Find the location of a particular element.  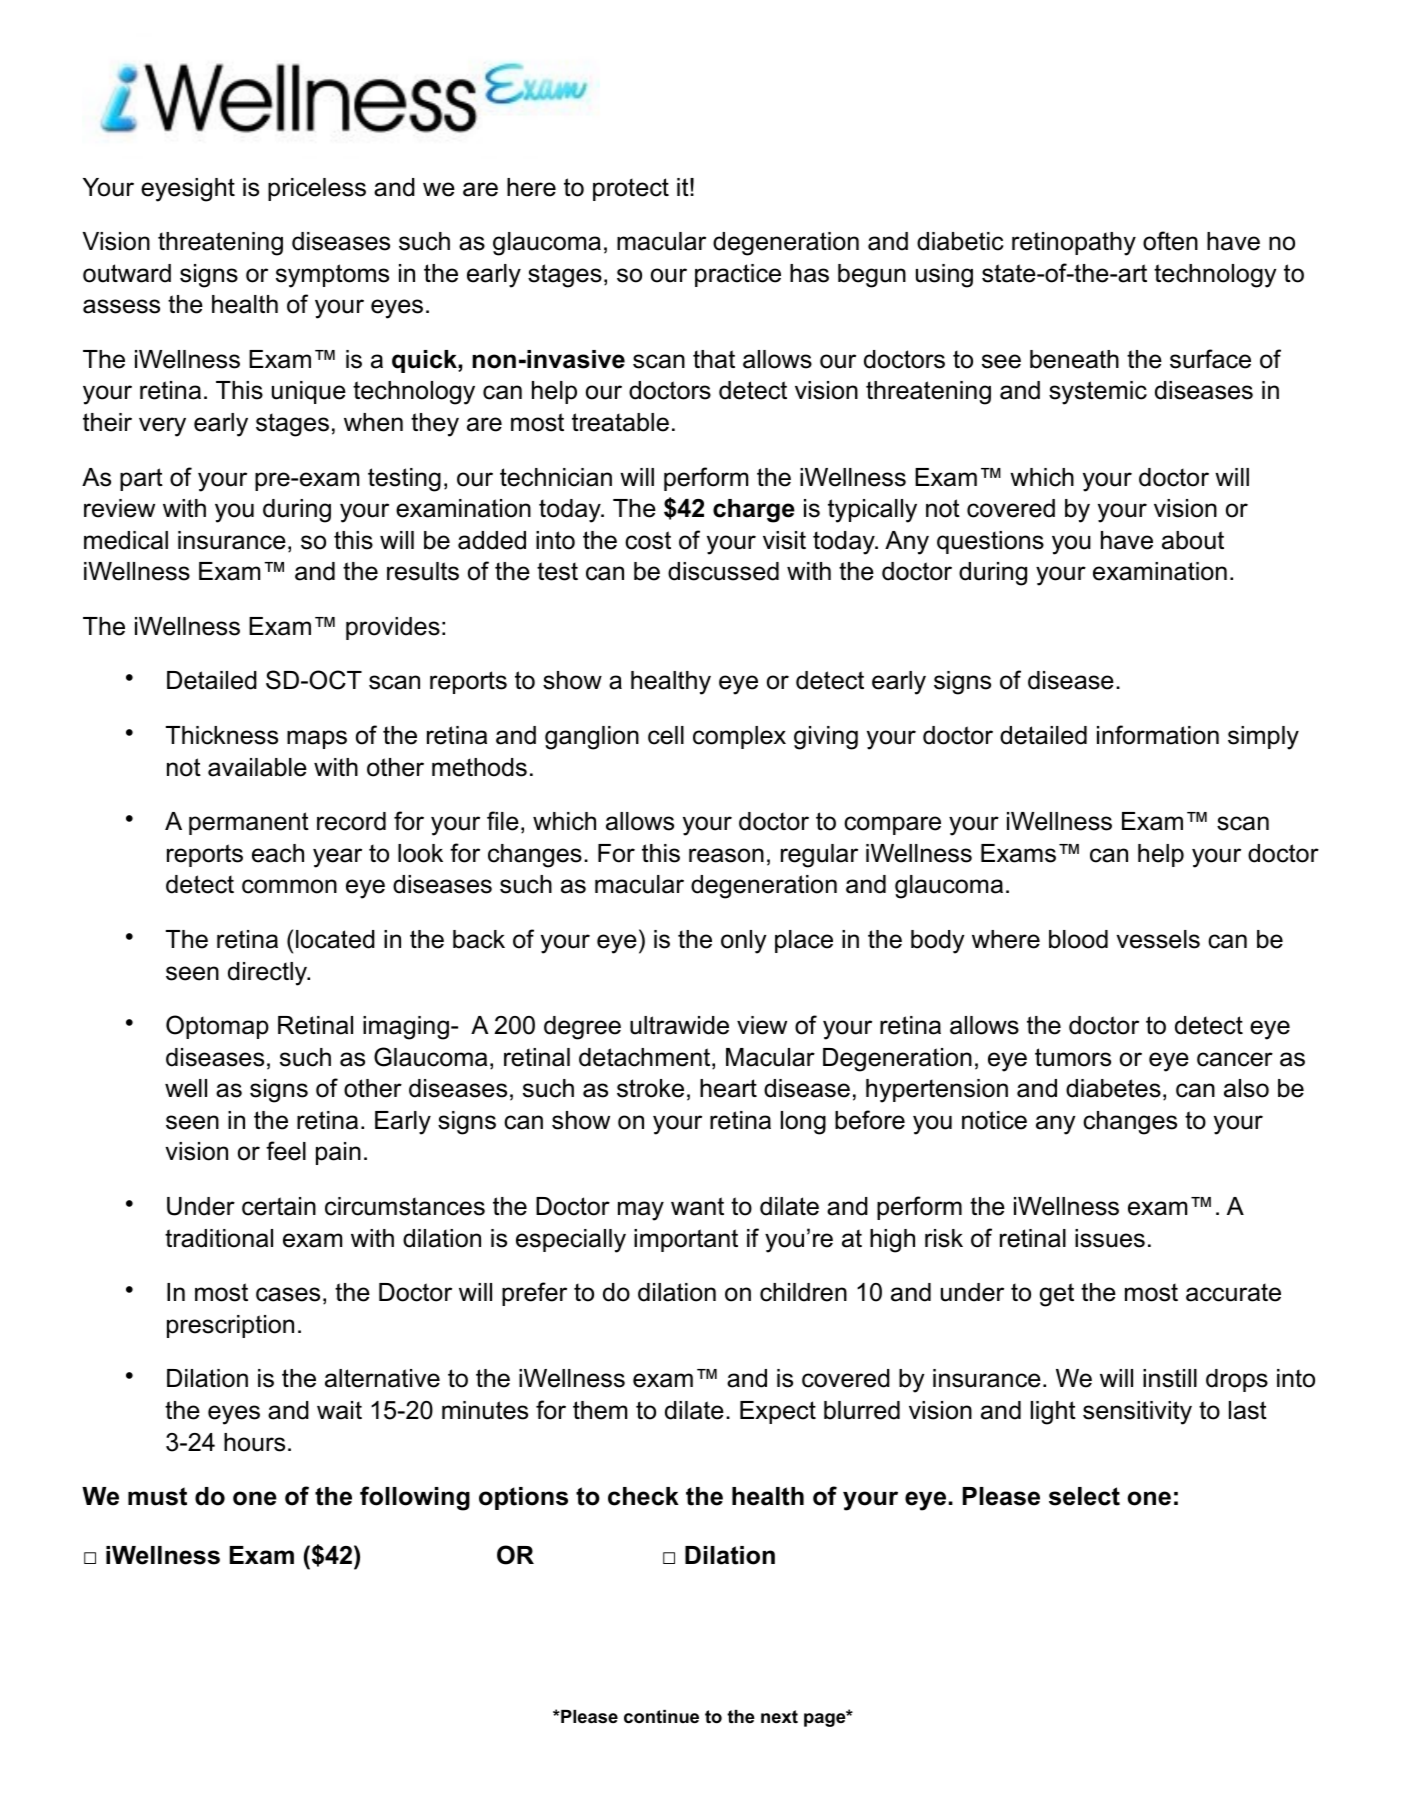

directly is located at coordinates (269, 974).
